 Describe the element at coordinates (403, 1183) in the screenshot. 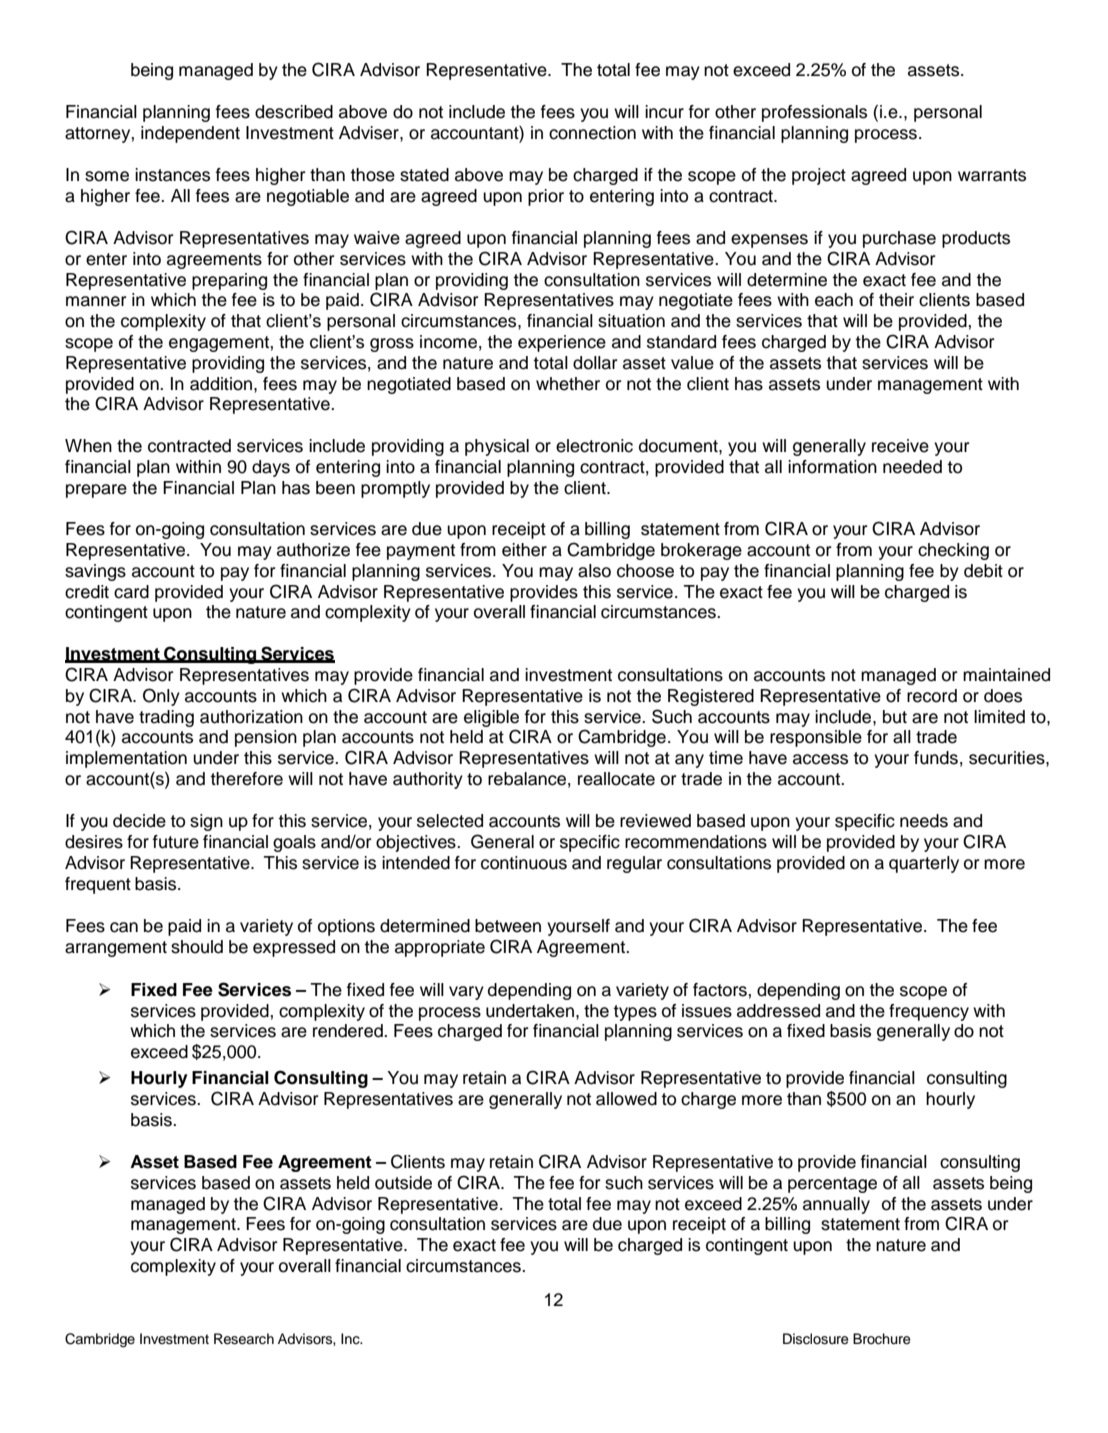

I see `outside` at that location.
